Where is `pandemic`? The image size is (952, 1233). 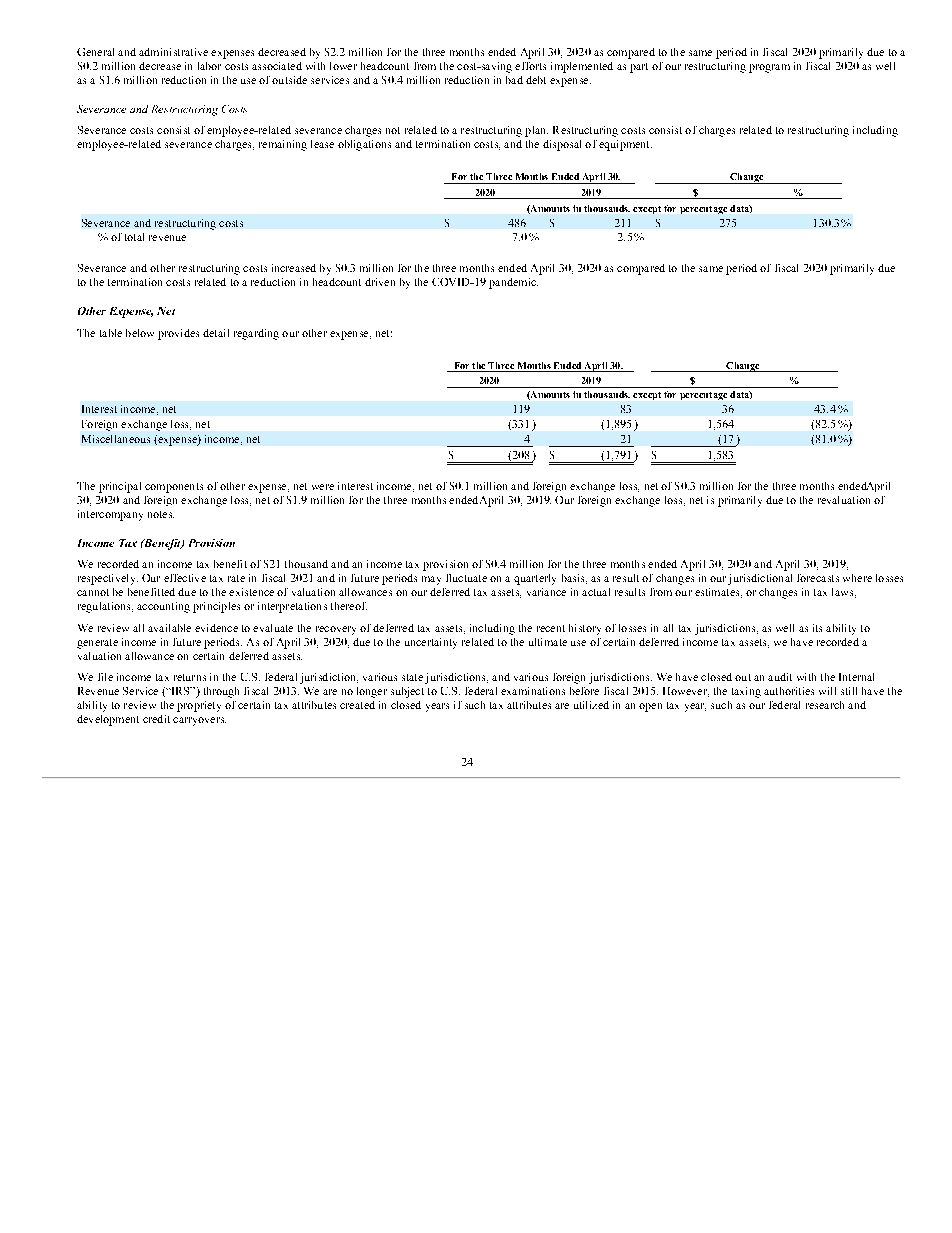 pandemic is located at coordinates (513, 283).
